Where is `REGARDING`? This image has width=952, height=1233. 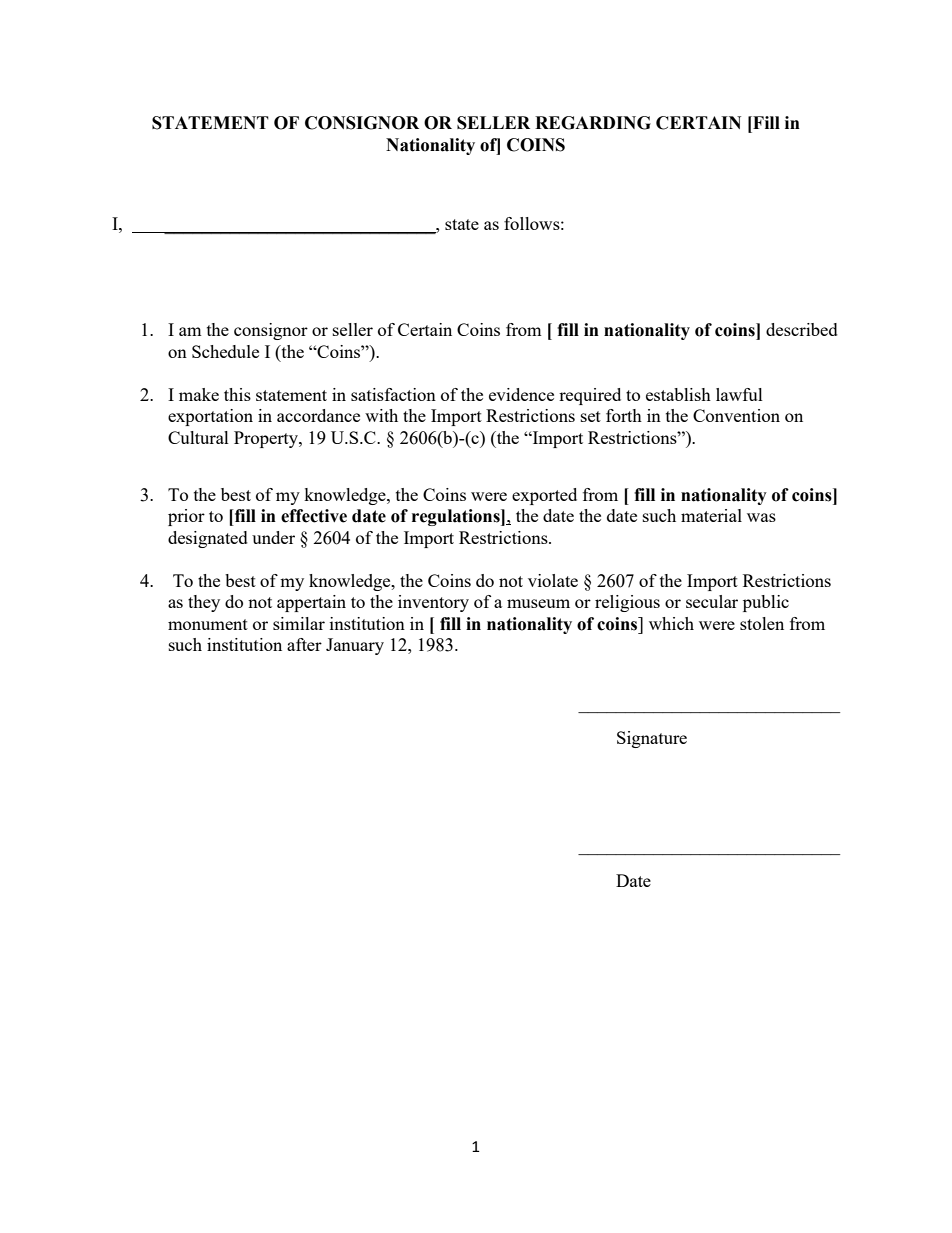 REGARDING is located at coordinates (593, 123).
